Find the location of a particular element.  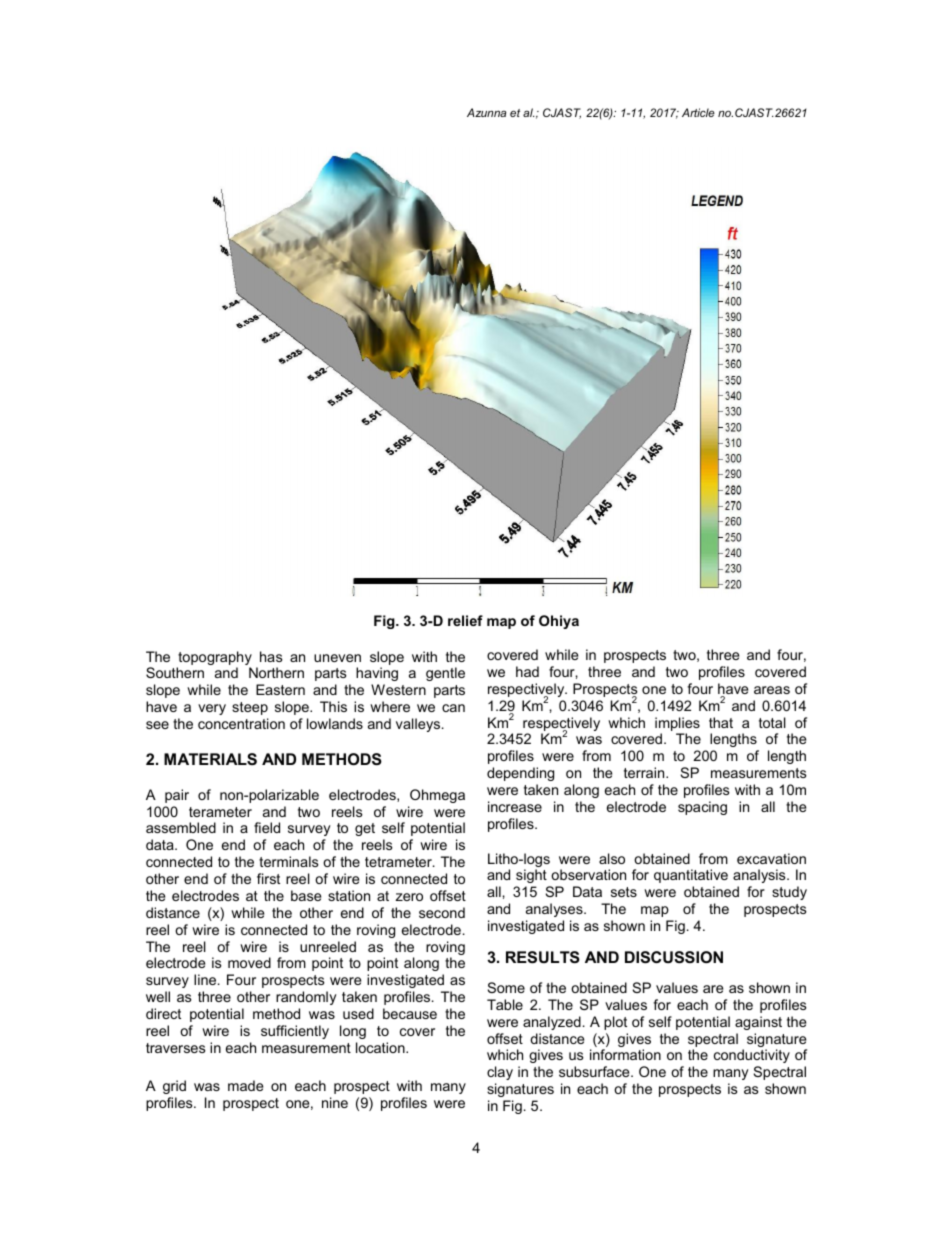

relief is located at coordinates (465, 620).
